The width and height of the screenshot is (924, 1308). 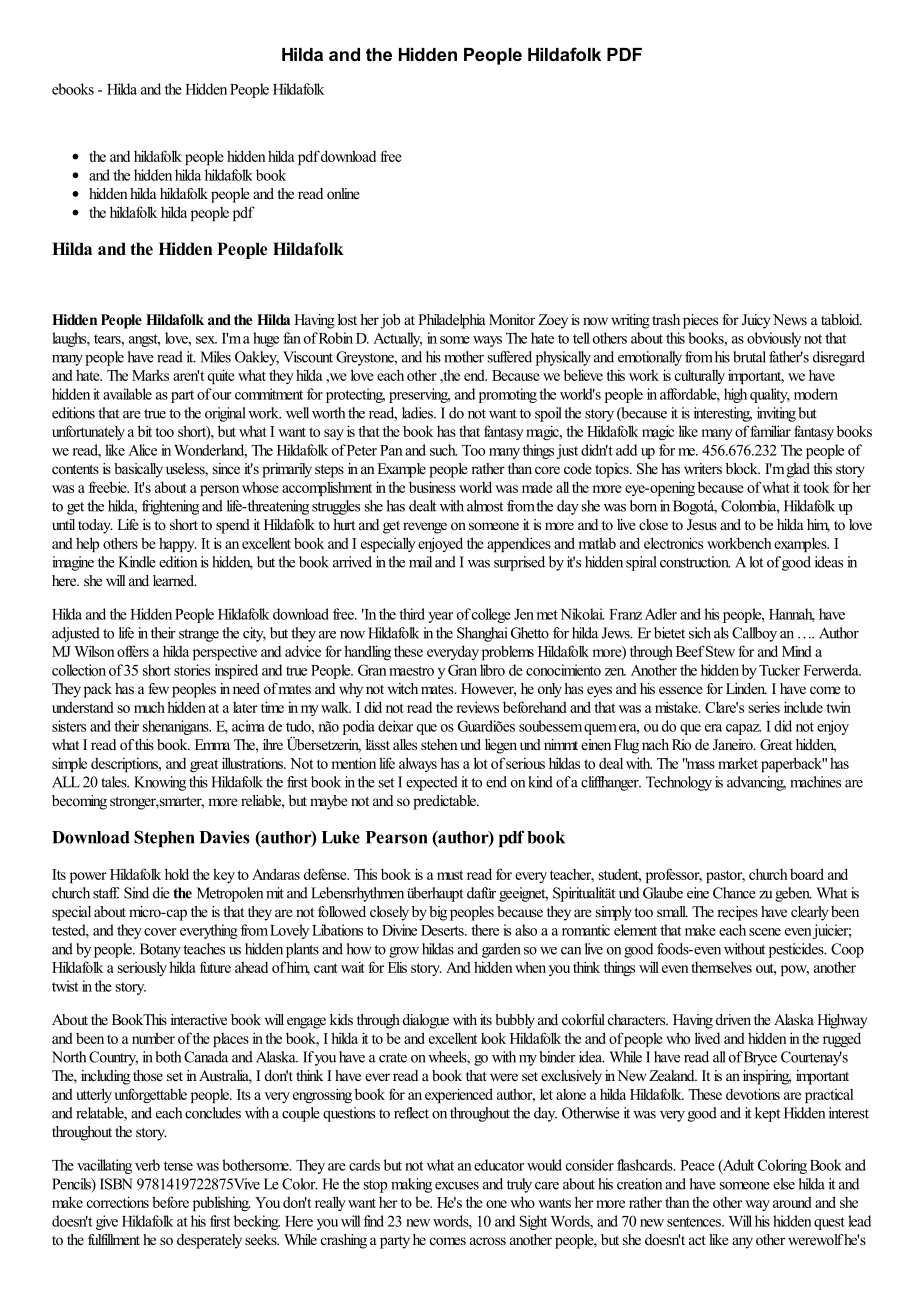 What do you see at coordinates (149, 707) in the screenshot?
I see `much` at bounding box center [149, 707].
